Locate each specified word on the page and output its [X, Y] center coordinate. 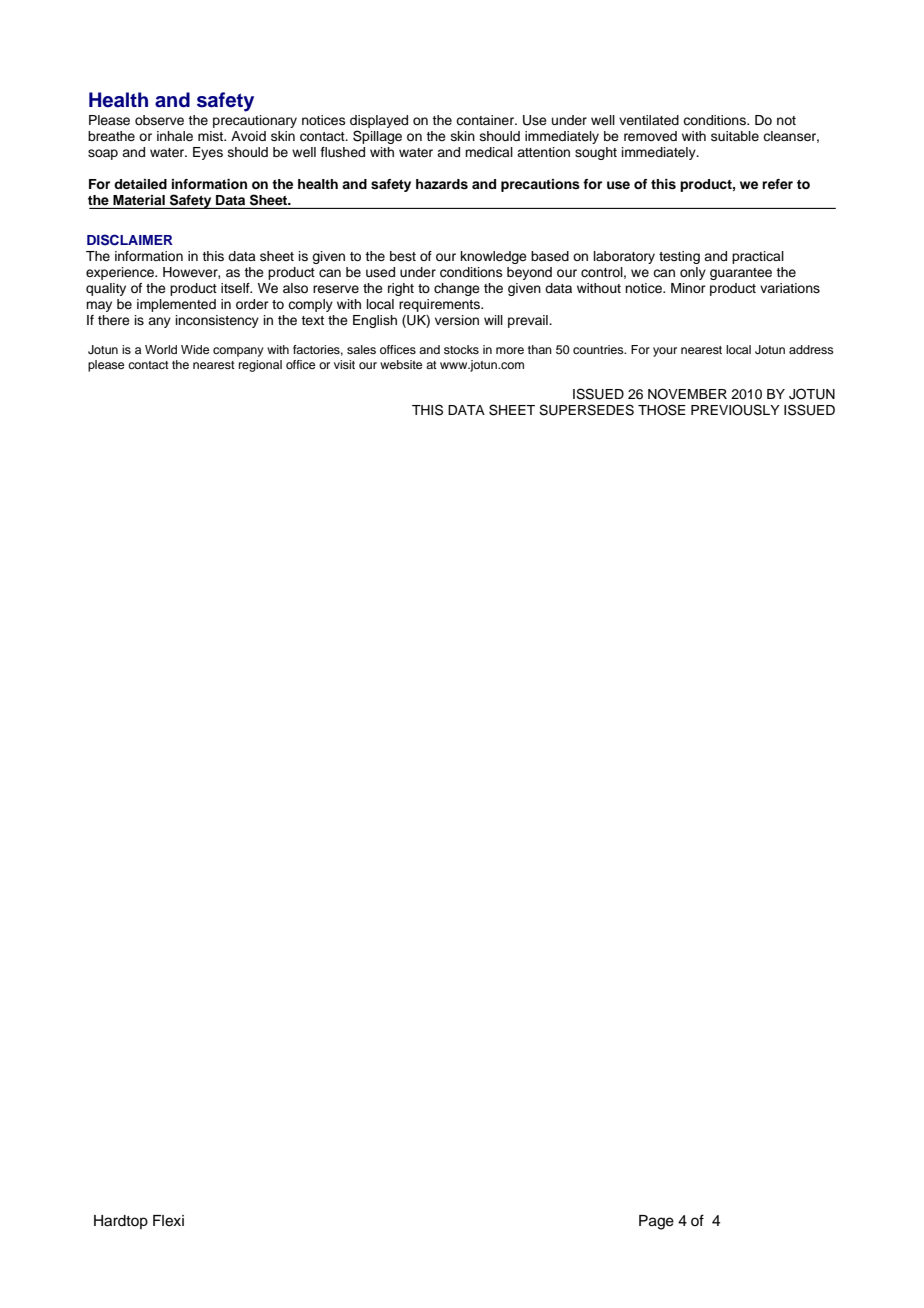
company [238, 352]
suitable [735, 136]
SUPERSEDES [586, 410]
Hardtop [121, 1222]
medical [489, 152]
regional [260, 366]
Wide [195, 349]
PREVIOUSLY [735, 410]
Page [656, 1222]
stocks [461, 349]
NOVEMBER [687, 394]
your [665, 352]
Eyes [208, 153]
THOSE [662, 410]
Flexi [168, 1221]
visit [344, 364]
